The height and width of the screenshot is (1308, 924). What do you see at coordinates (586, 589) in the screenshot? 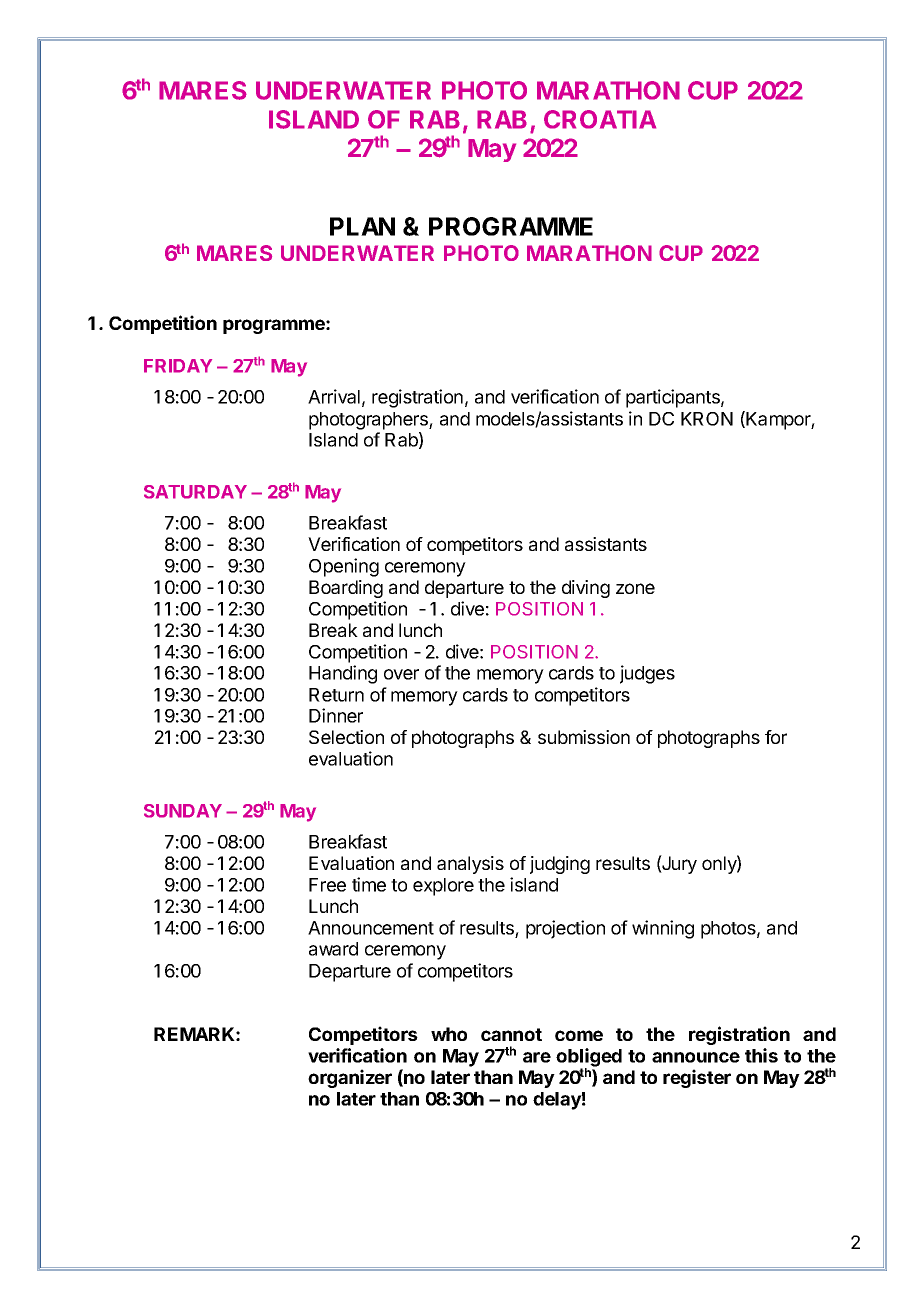
I see `diving` at bounding box center [586, 589].
